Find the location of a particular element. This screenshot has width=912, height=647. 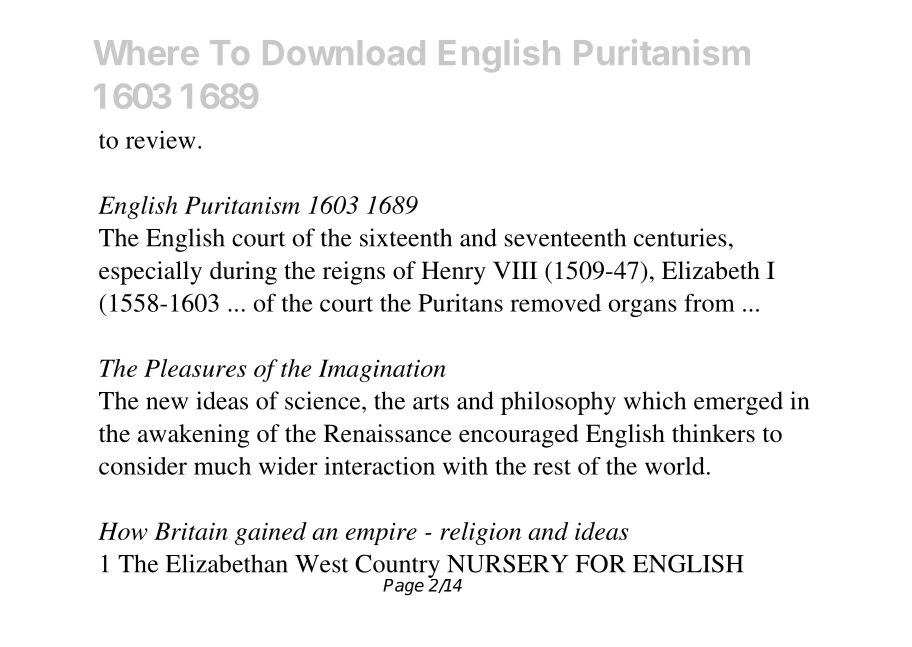

much is located at coordinates (222, 466).
